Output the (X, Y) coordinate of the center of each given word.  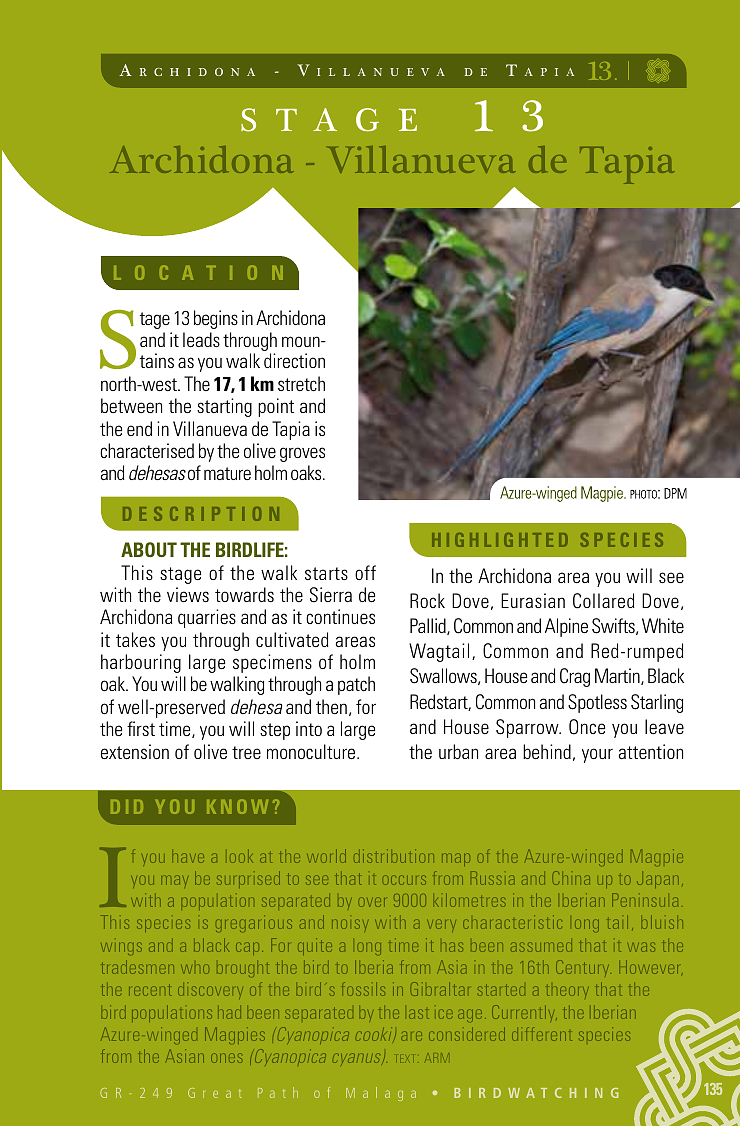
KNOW (237, 806)
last (419, 1014)
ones (226, 1058)
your (597, 755)
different (542, 1034)
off (365, 572)
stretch (301, 383)
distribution (394, 856)
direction (294, 360)
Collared (604, 601)
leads (201, 339)
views (188, 594)
